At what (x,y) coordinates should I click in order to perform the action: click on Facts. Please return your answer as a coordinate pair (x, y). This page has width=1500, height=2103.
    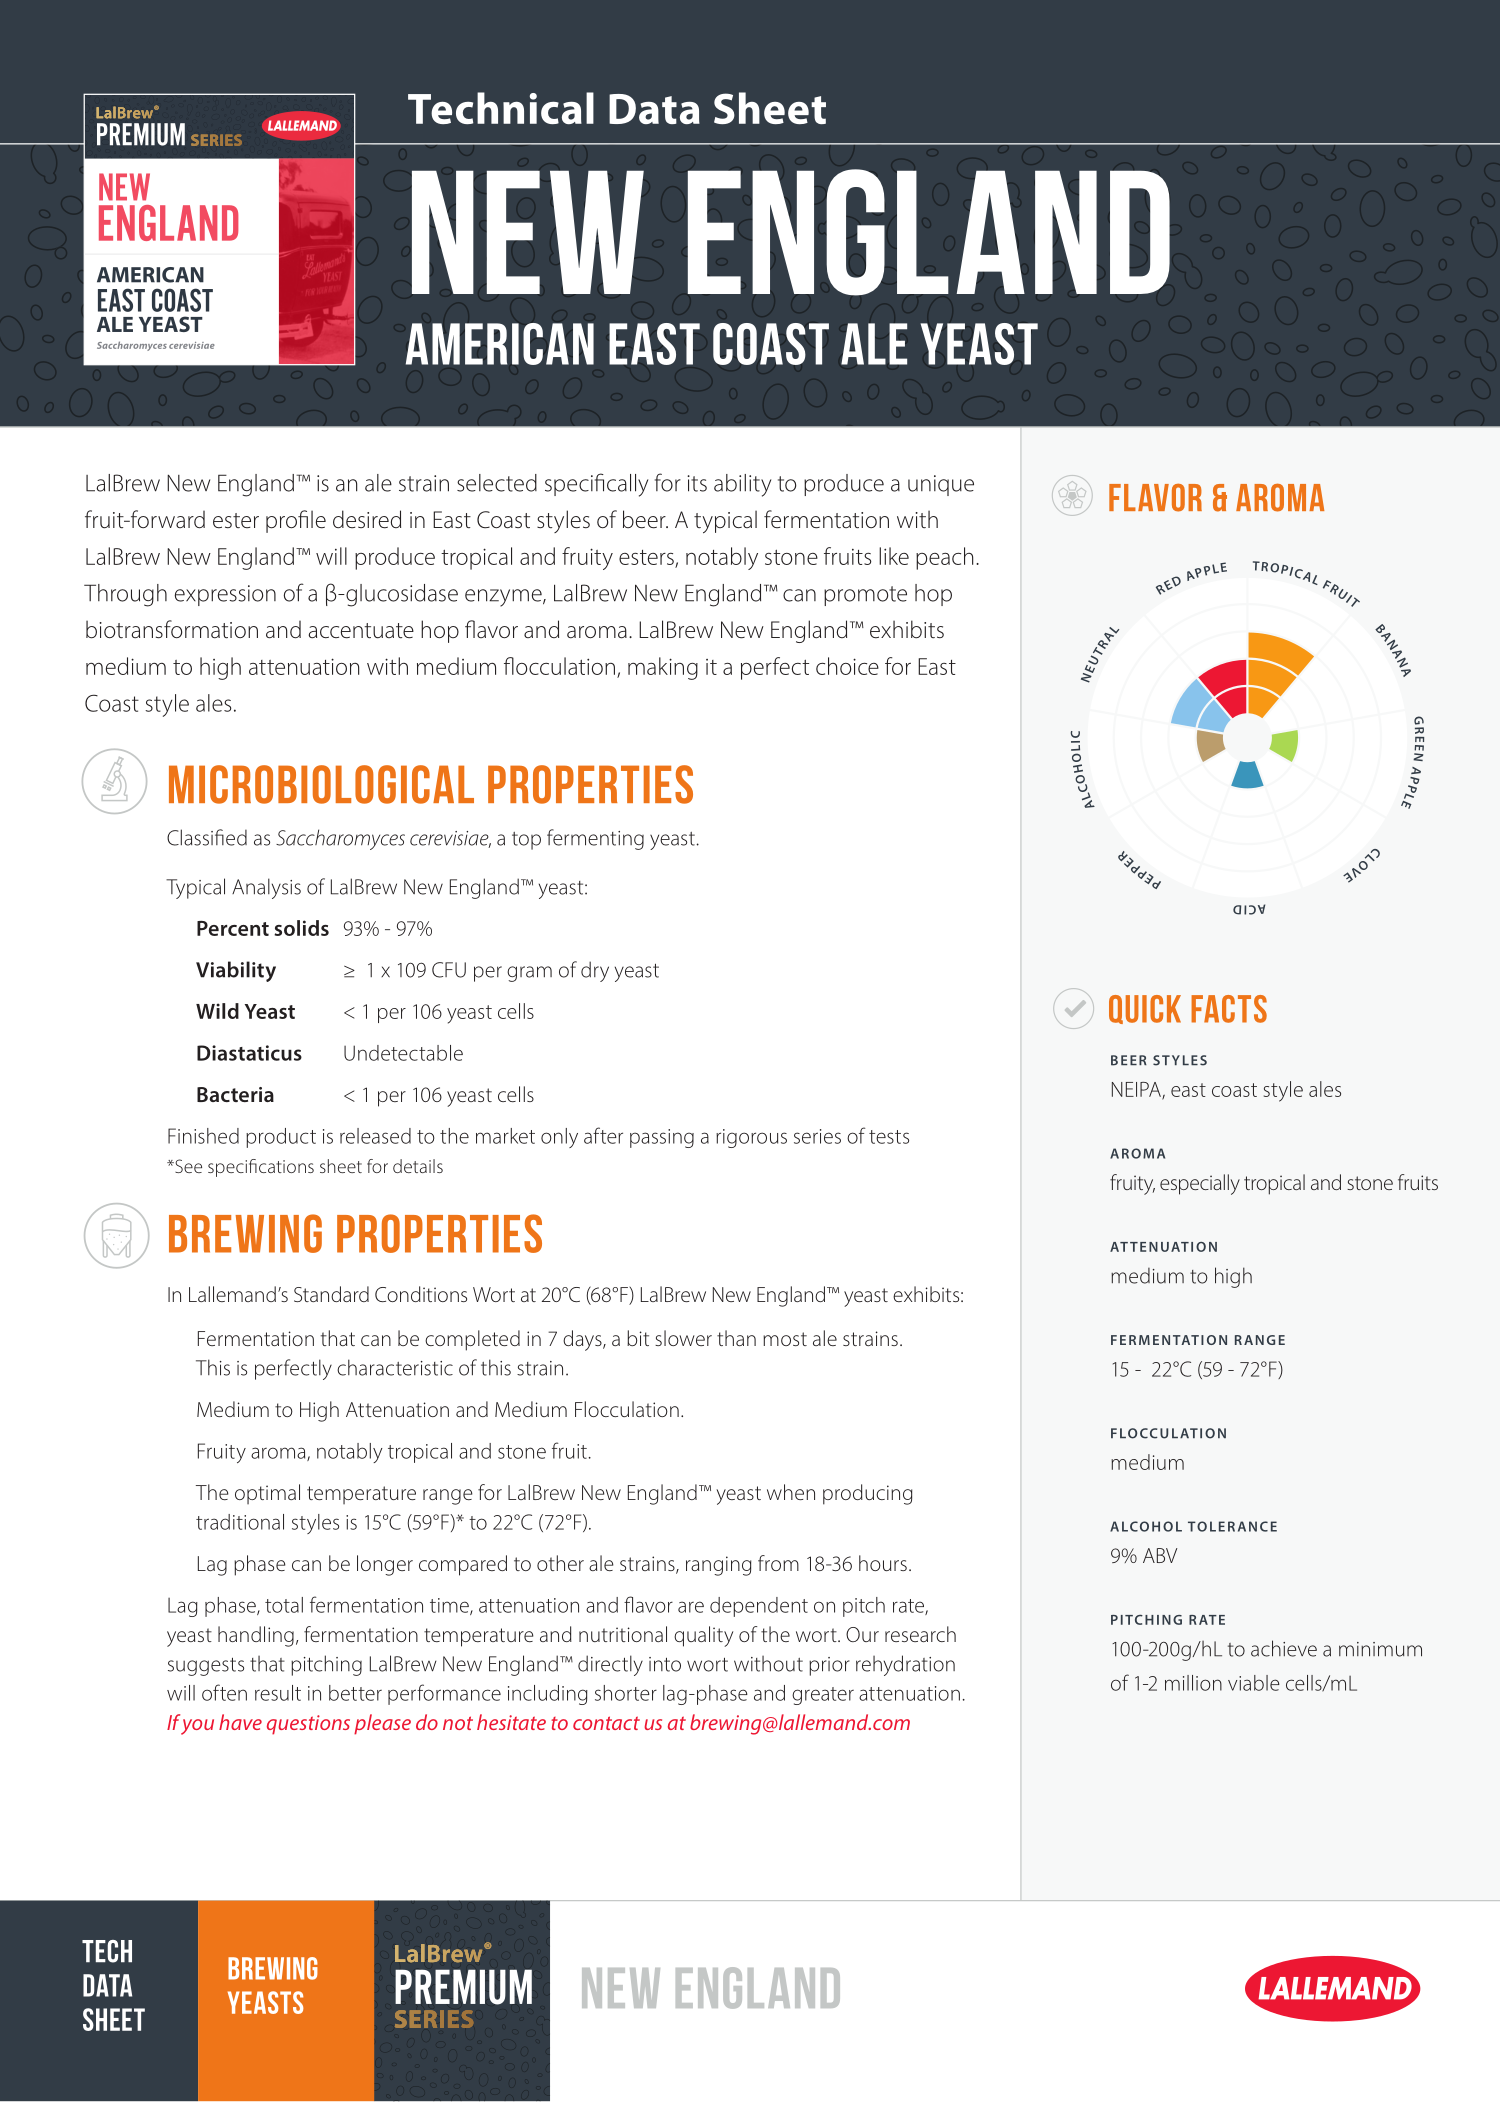
    Looking at the image, I should click on (1229, 1009).
